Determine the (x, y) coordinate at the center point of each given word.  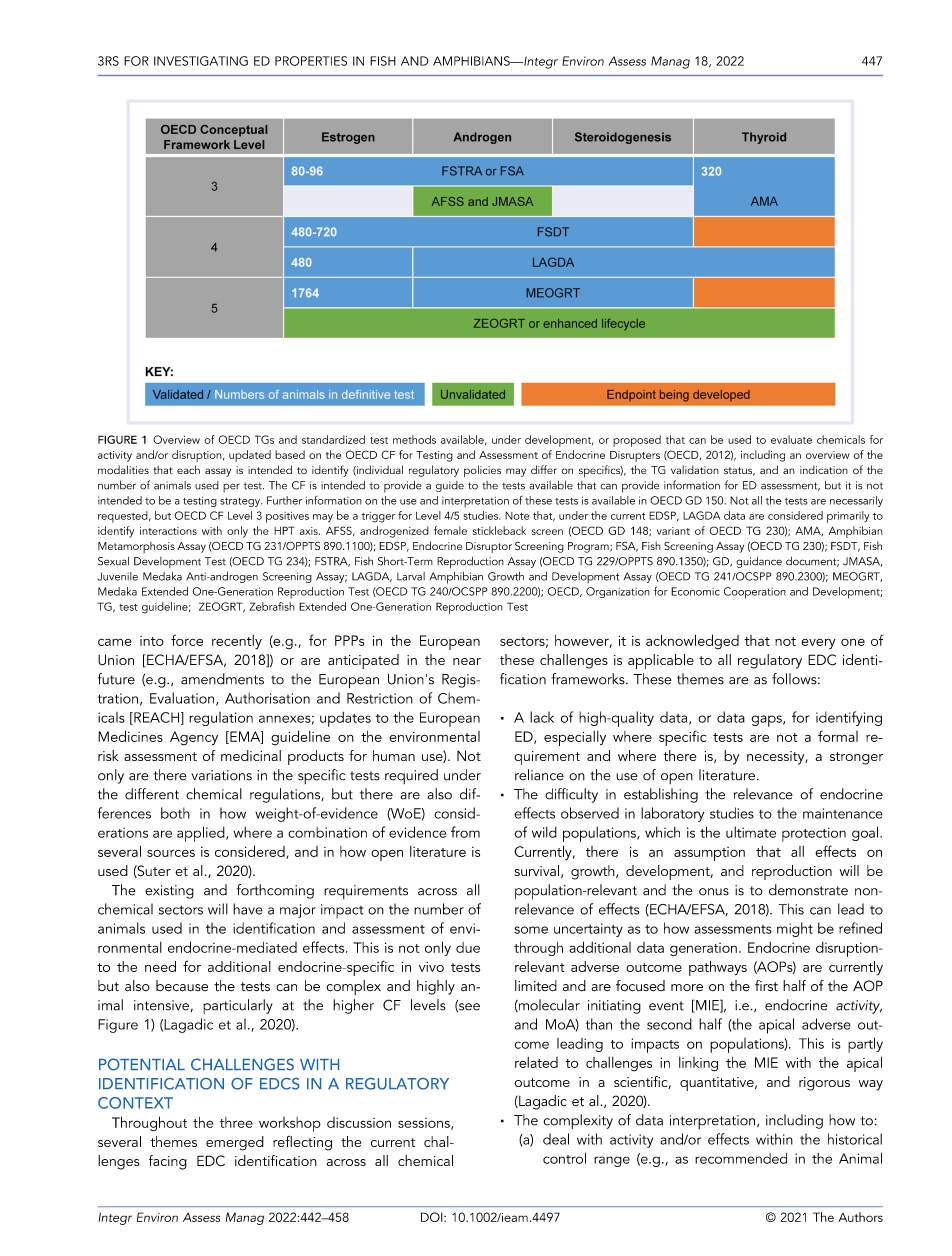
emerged (235, 1143)
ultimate (751, 832)
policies (482, 471)
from (465, 832)
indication (824, 469)
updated (250, 456)
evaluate (791, 439)
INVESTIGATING (201, 61)
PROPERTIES (311, 61)
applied (202, 834)
